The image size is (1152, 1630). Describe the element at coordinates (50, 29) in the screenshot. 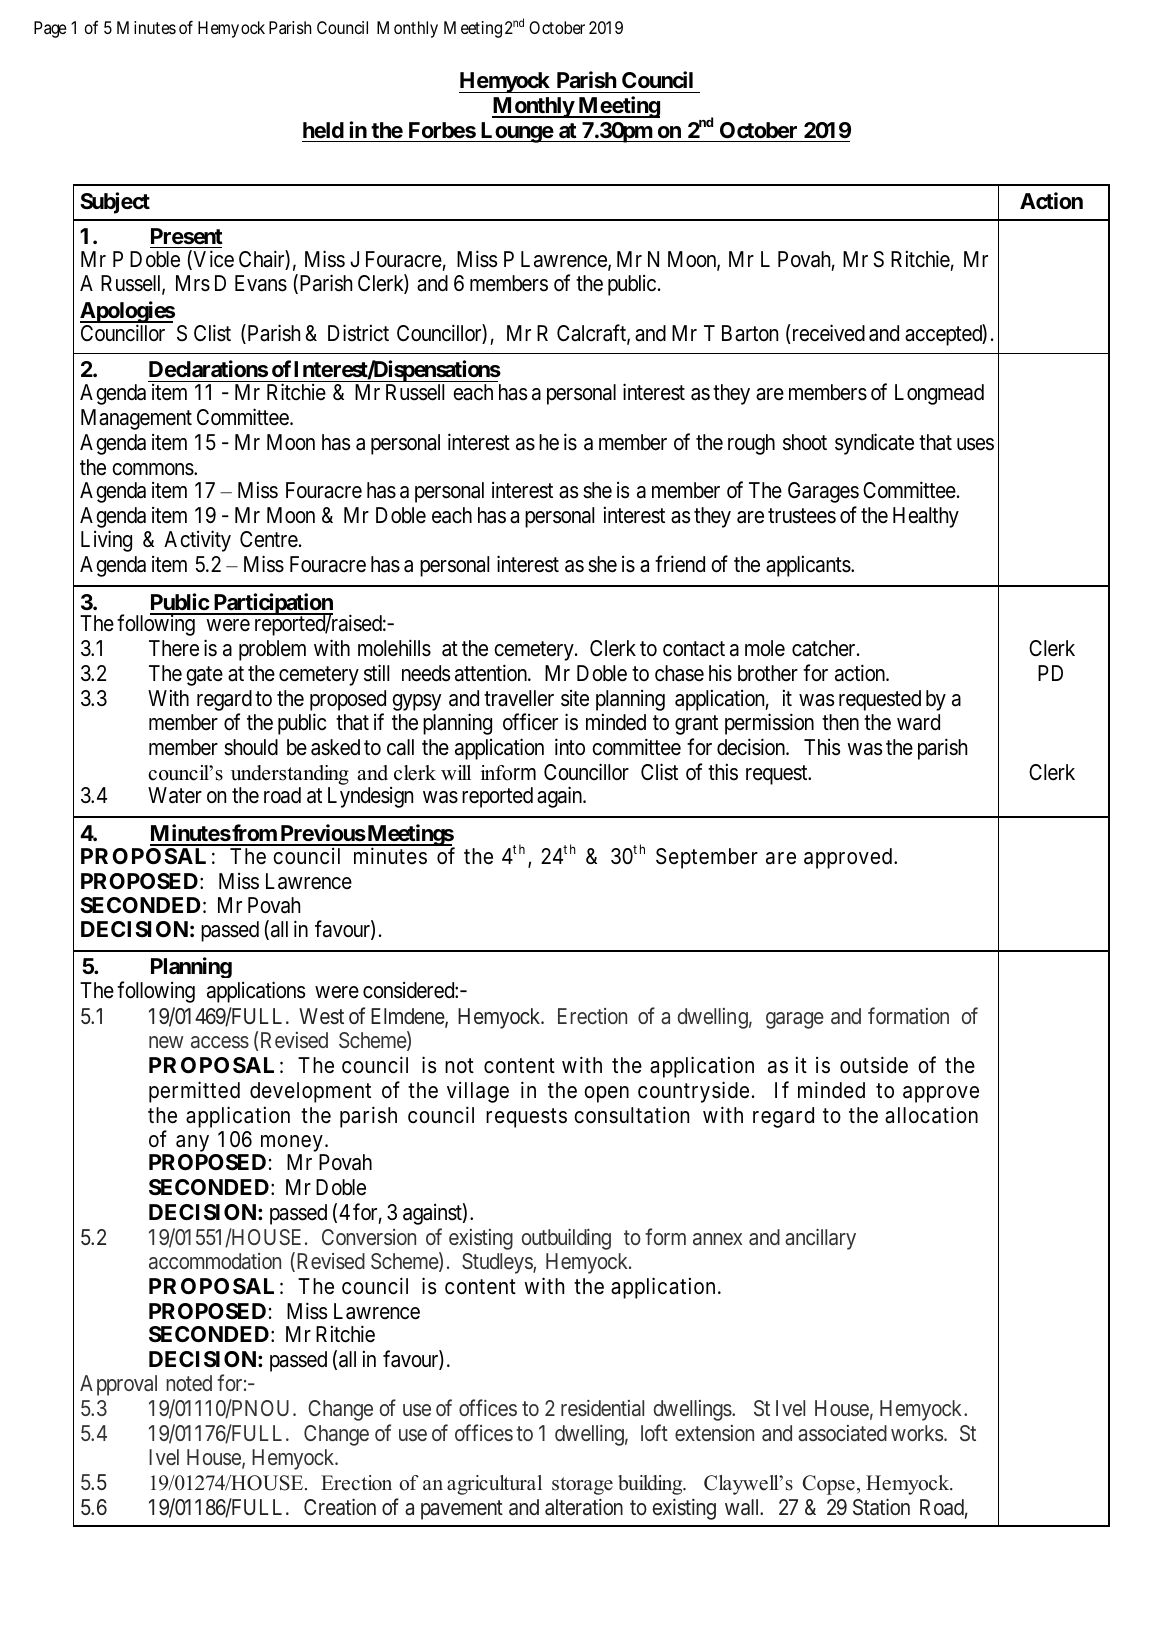

I see `Page` at that location.
